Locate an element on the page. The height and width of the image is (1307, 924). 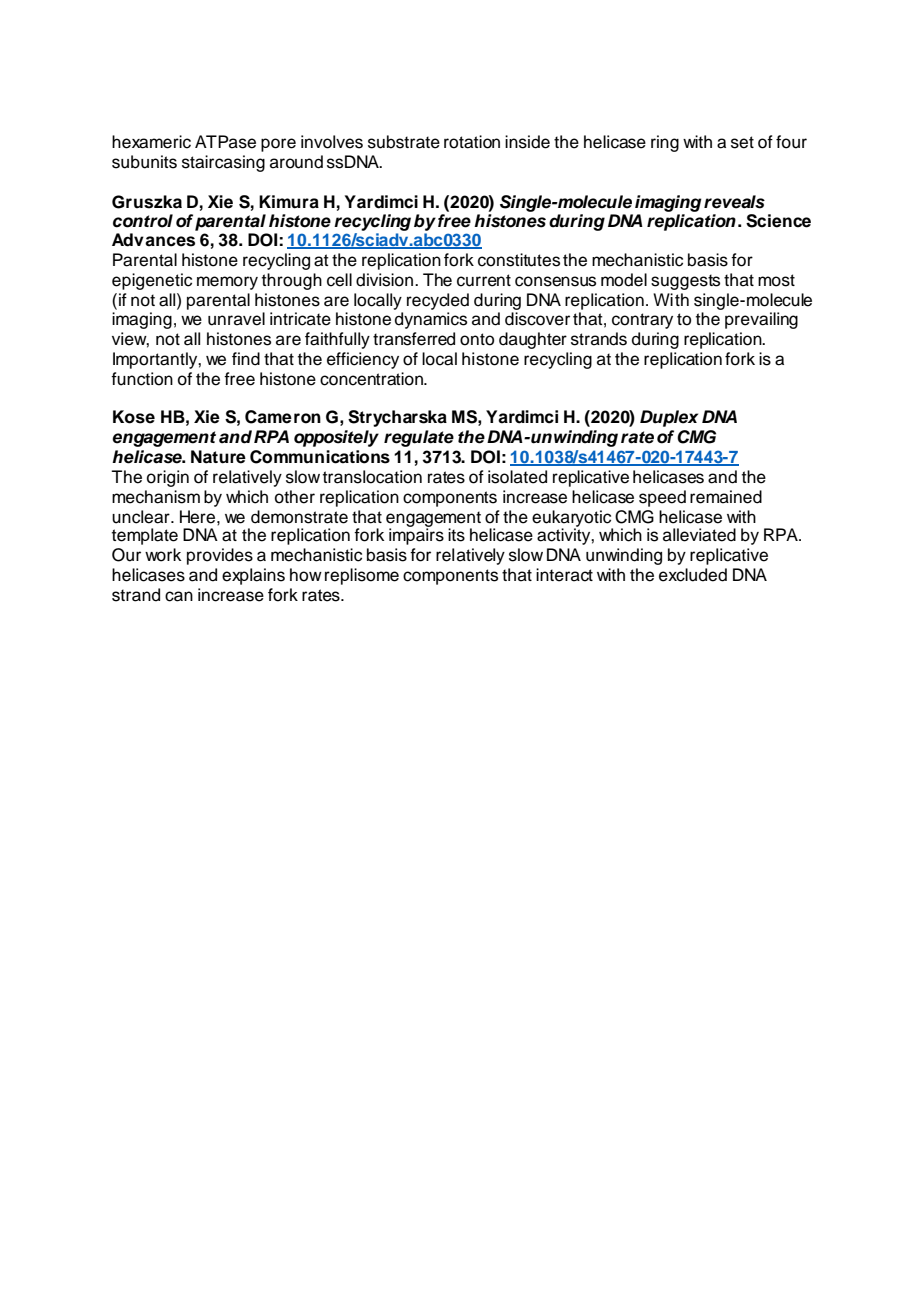
rotation is located at coordinates (472, 142).
